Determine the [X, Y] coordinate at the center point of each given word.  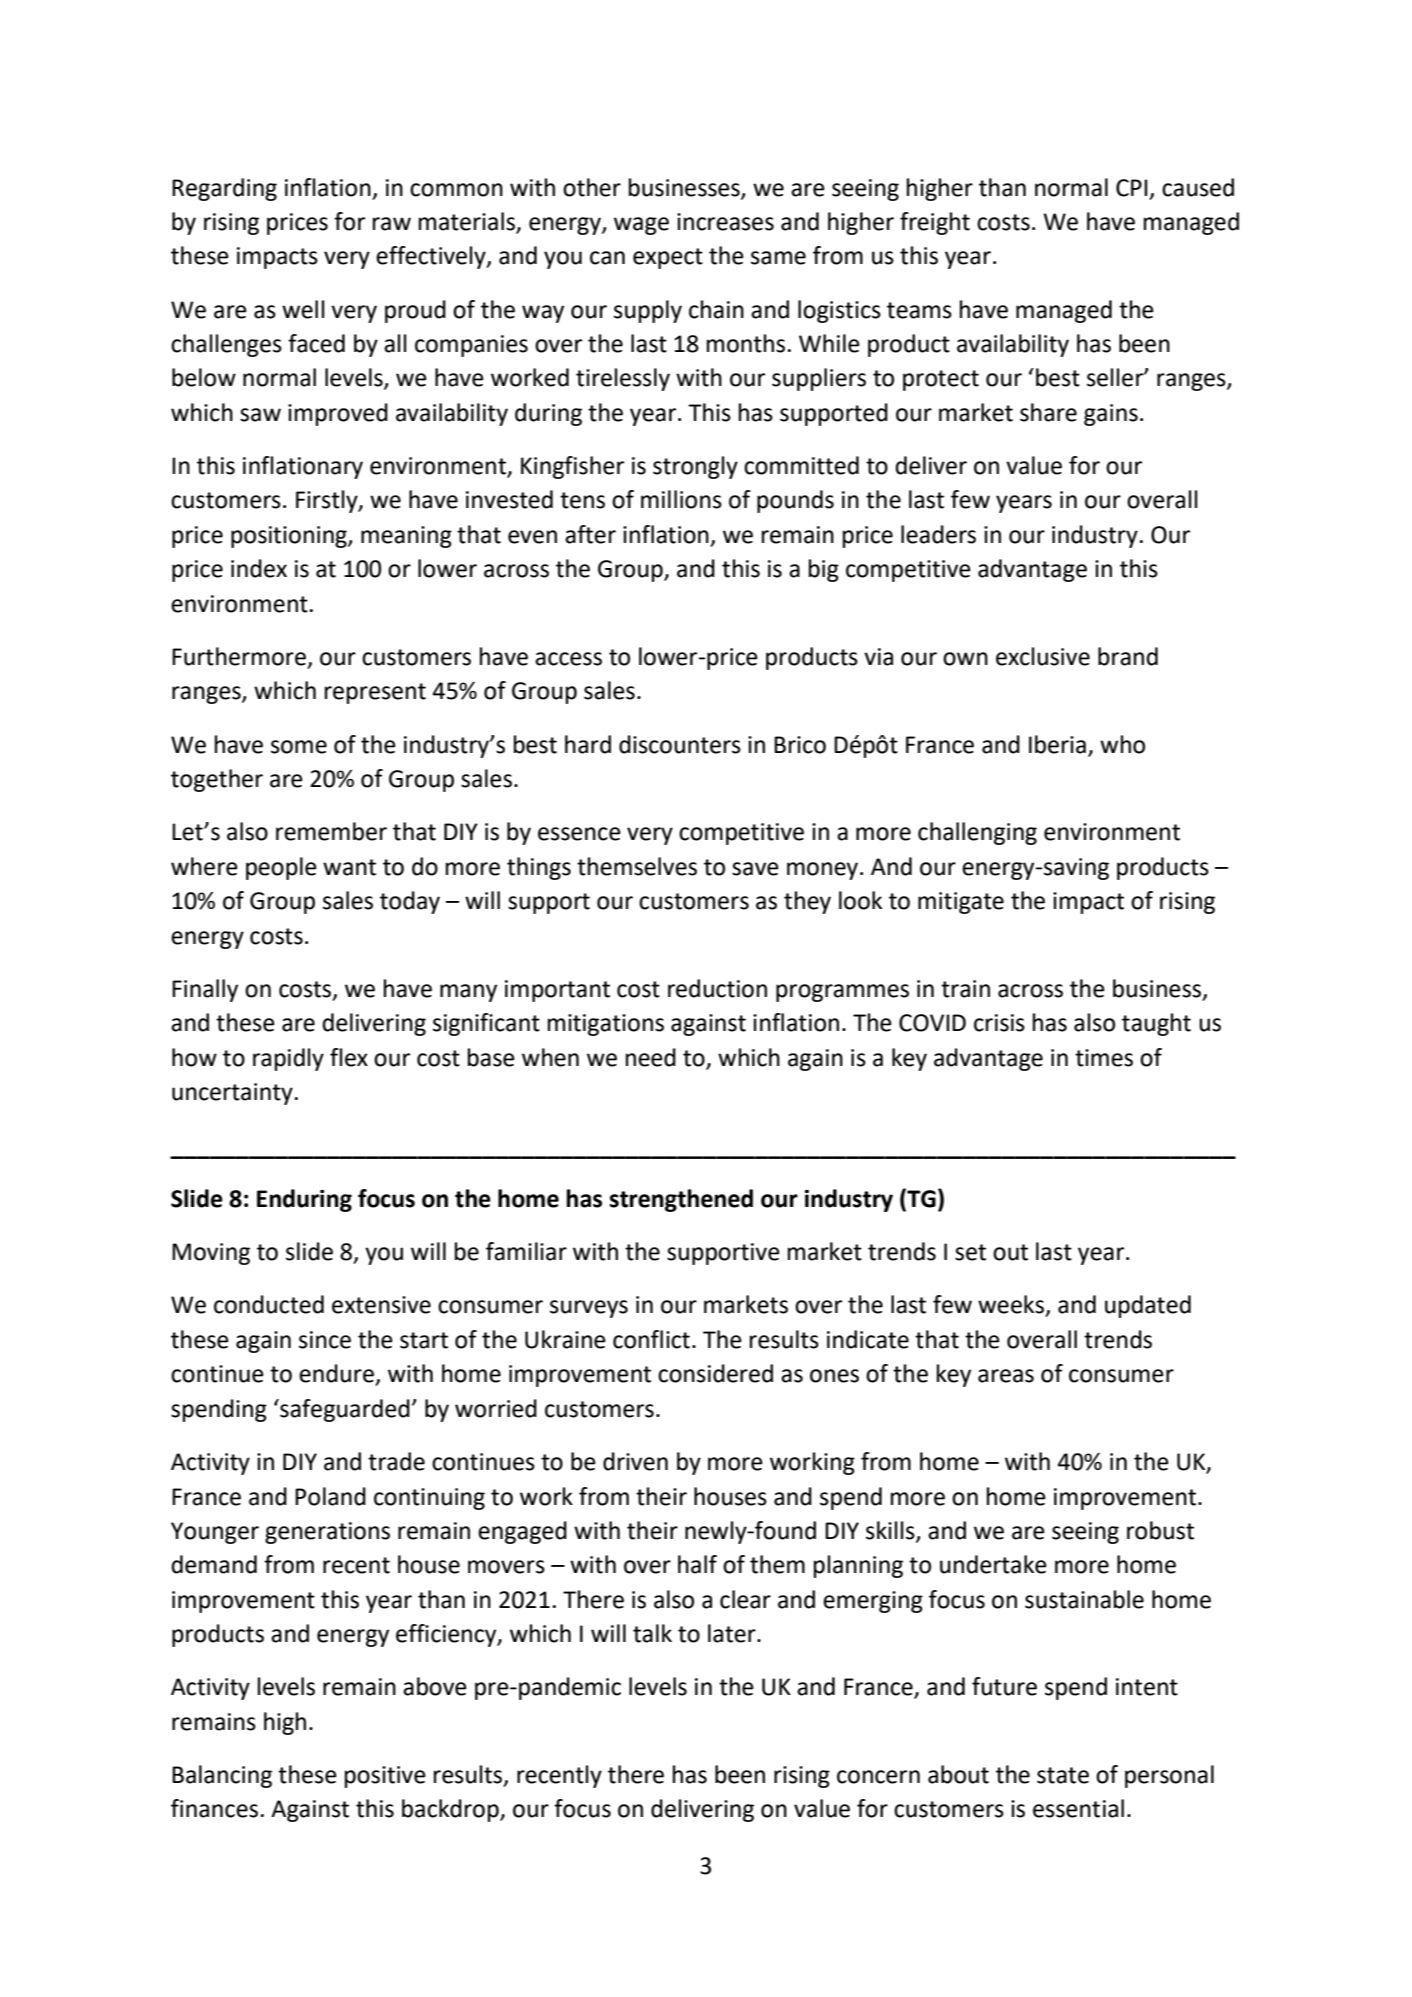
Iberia [1057, 744]
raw [392, 224]
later [733, 1633]
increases [725, 222]
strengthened [681, 1200]
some [299, 747]
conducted [269, 1304]
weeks [1011, 1304]
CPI [1131, 188]
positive [385, 1777]
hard [588, 744]
